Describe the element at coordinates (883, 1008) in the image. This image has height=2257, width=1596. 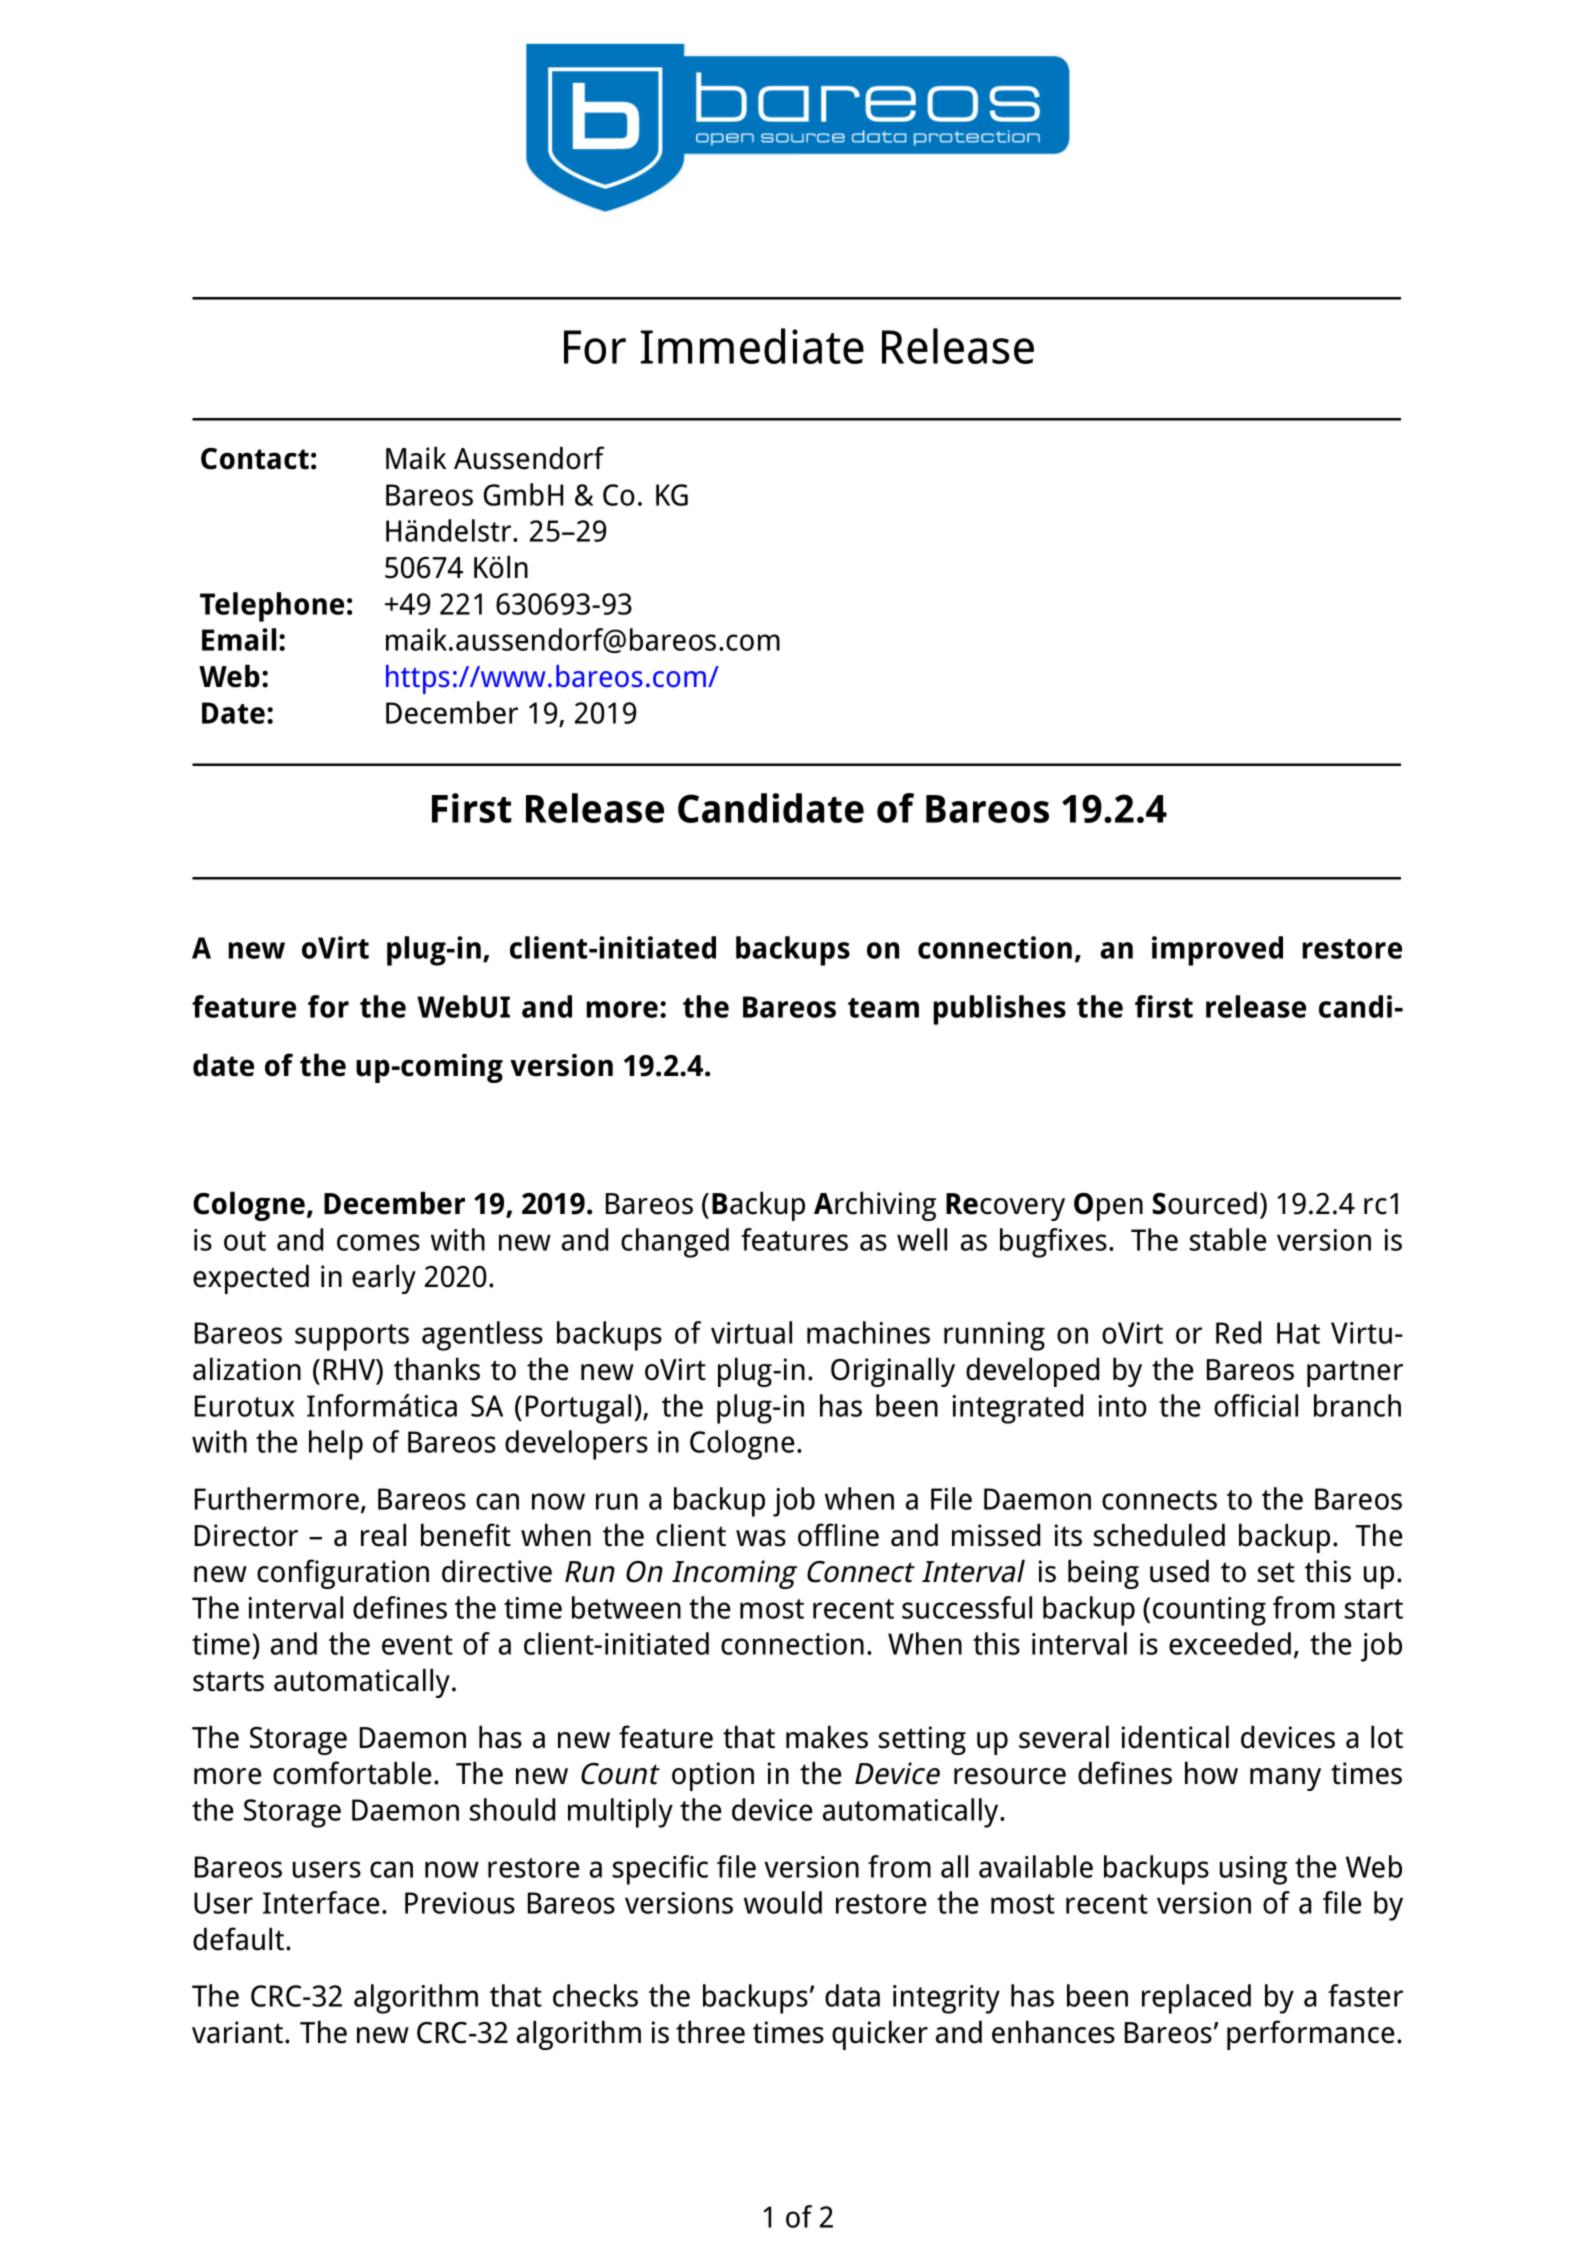
I see `team` at that location.
